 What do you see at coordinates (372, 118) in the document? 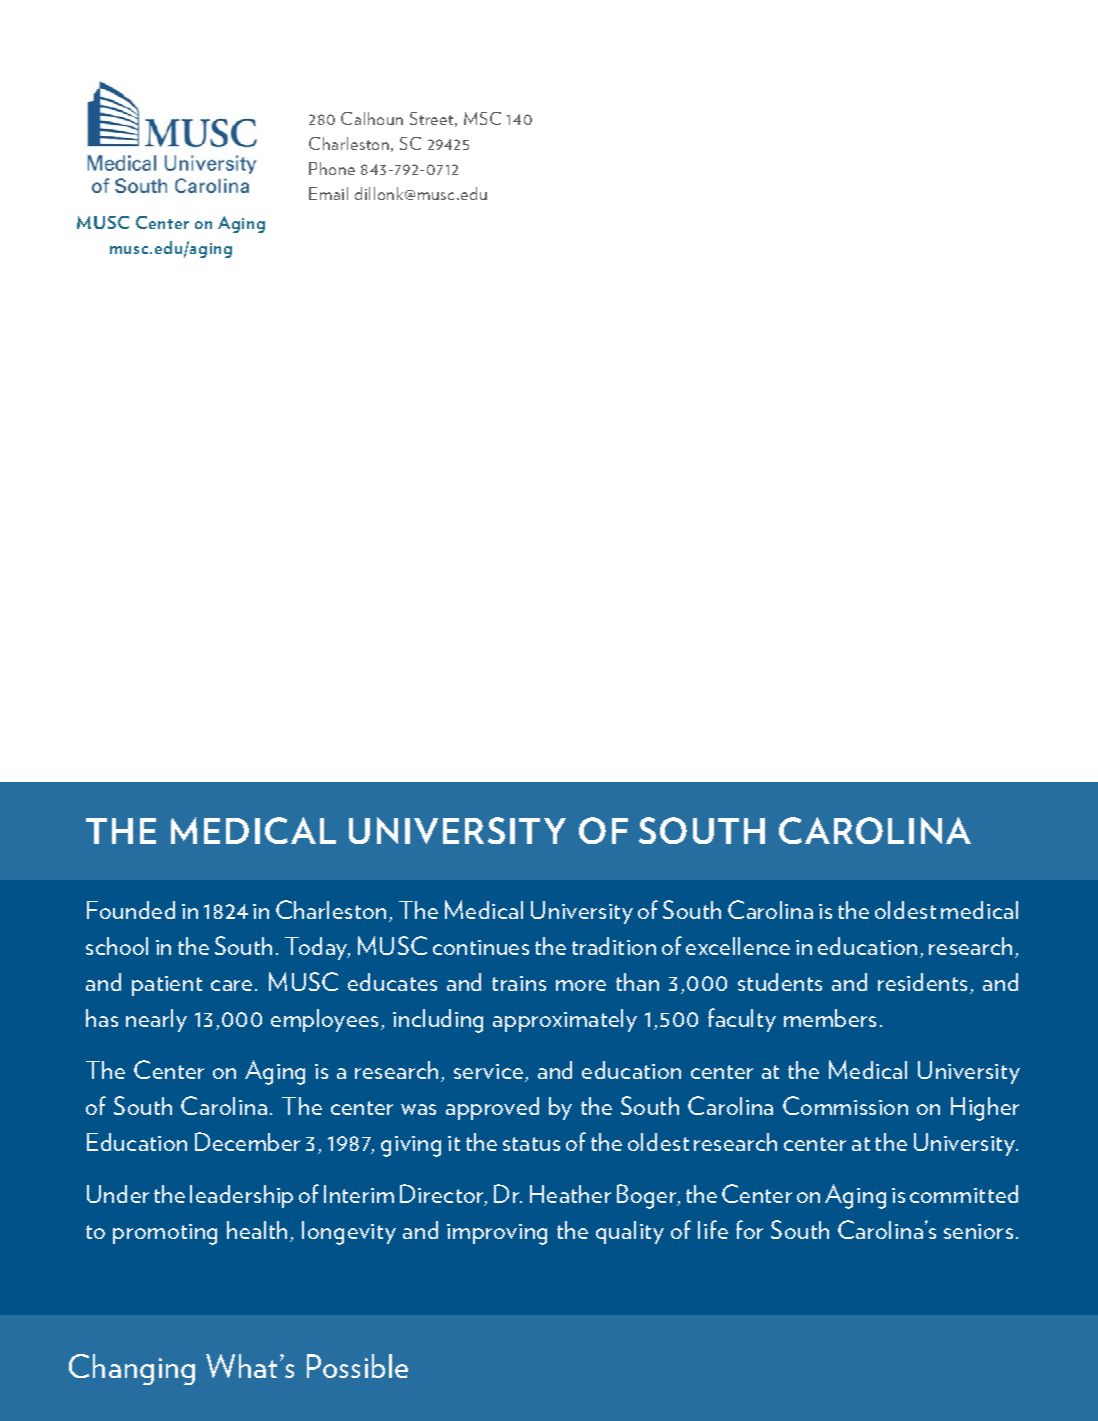
I see `Calhoun` at bounding box center [372, 118].
